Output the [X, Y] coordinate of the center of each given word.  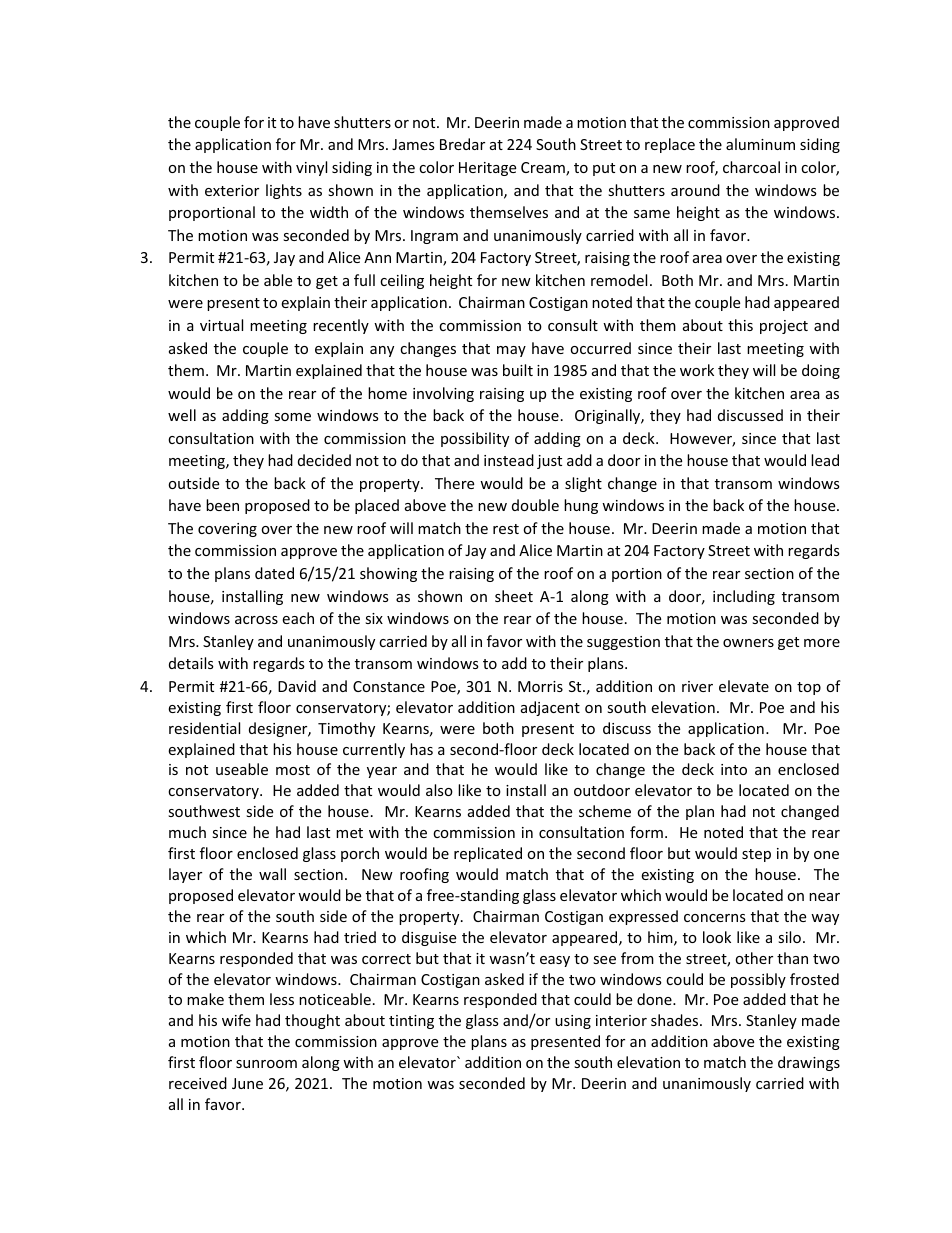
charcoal [751, 167]
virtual [221, 325]
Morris [540, 686]
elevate [744, 686]
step [756, 855]
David [297, 686]
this [740, 325]
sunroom [266, 1064]
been [222, 505]
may [511, 351]
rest [506, 529]
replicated [488, 854]
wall [272, 874]
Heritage [487, 169]
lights [284, 191]
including [744, 597]
